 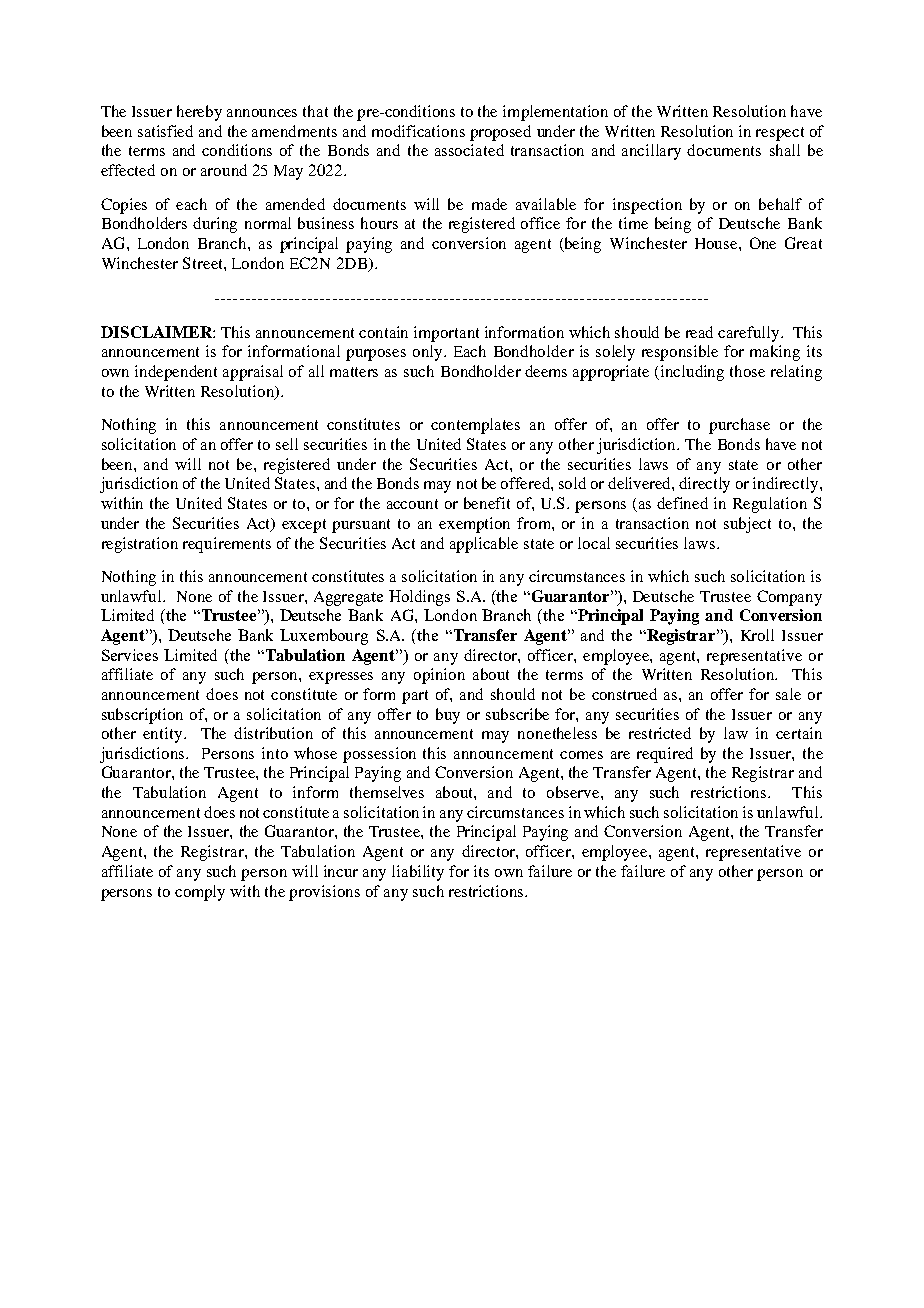 I want to click on respect, so click(x=780, y=134).
